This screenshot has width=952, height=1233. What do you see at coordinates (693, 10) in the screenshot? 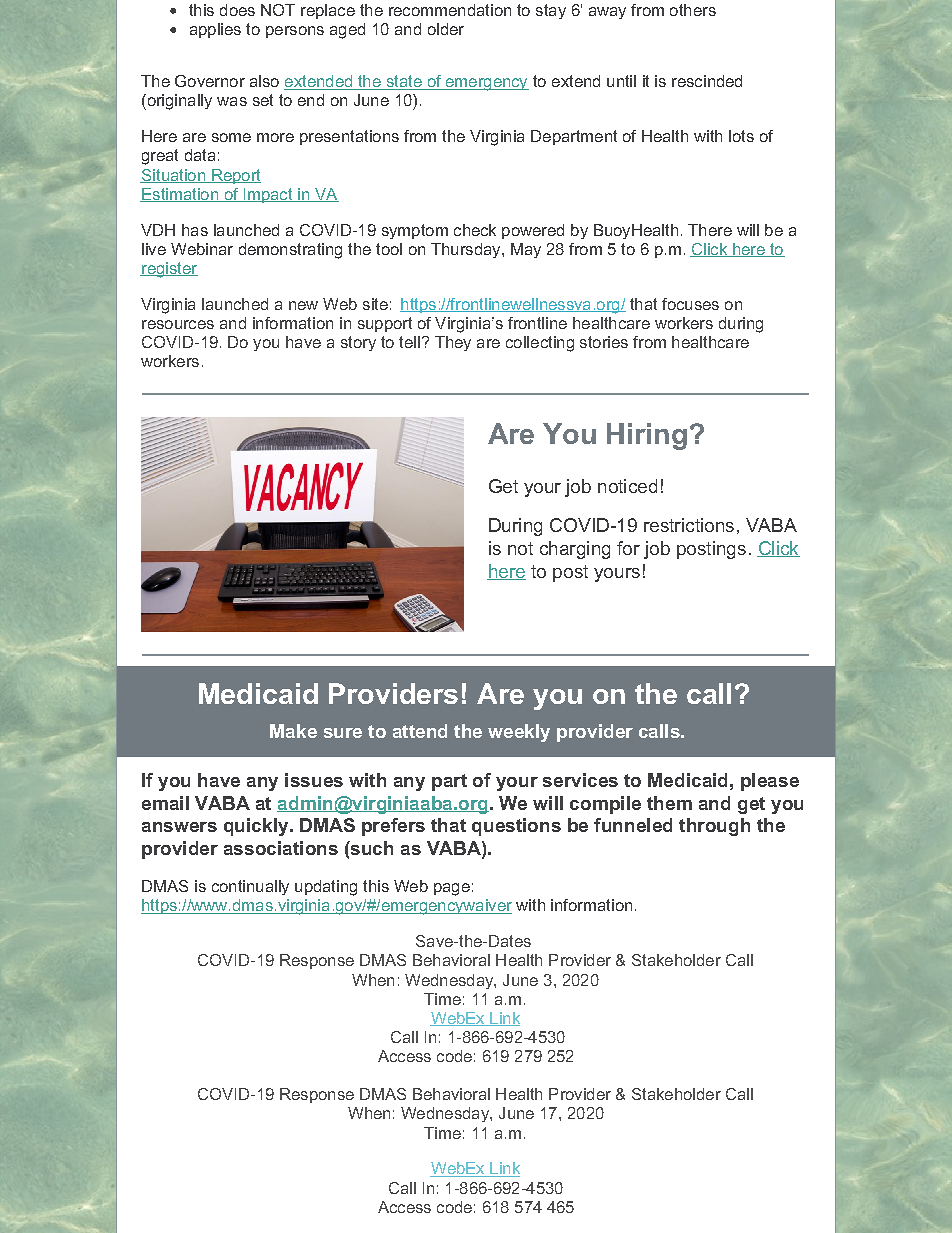
I see `others` at bounding box center [693, 10].
